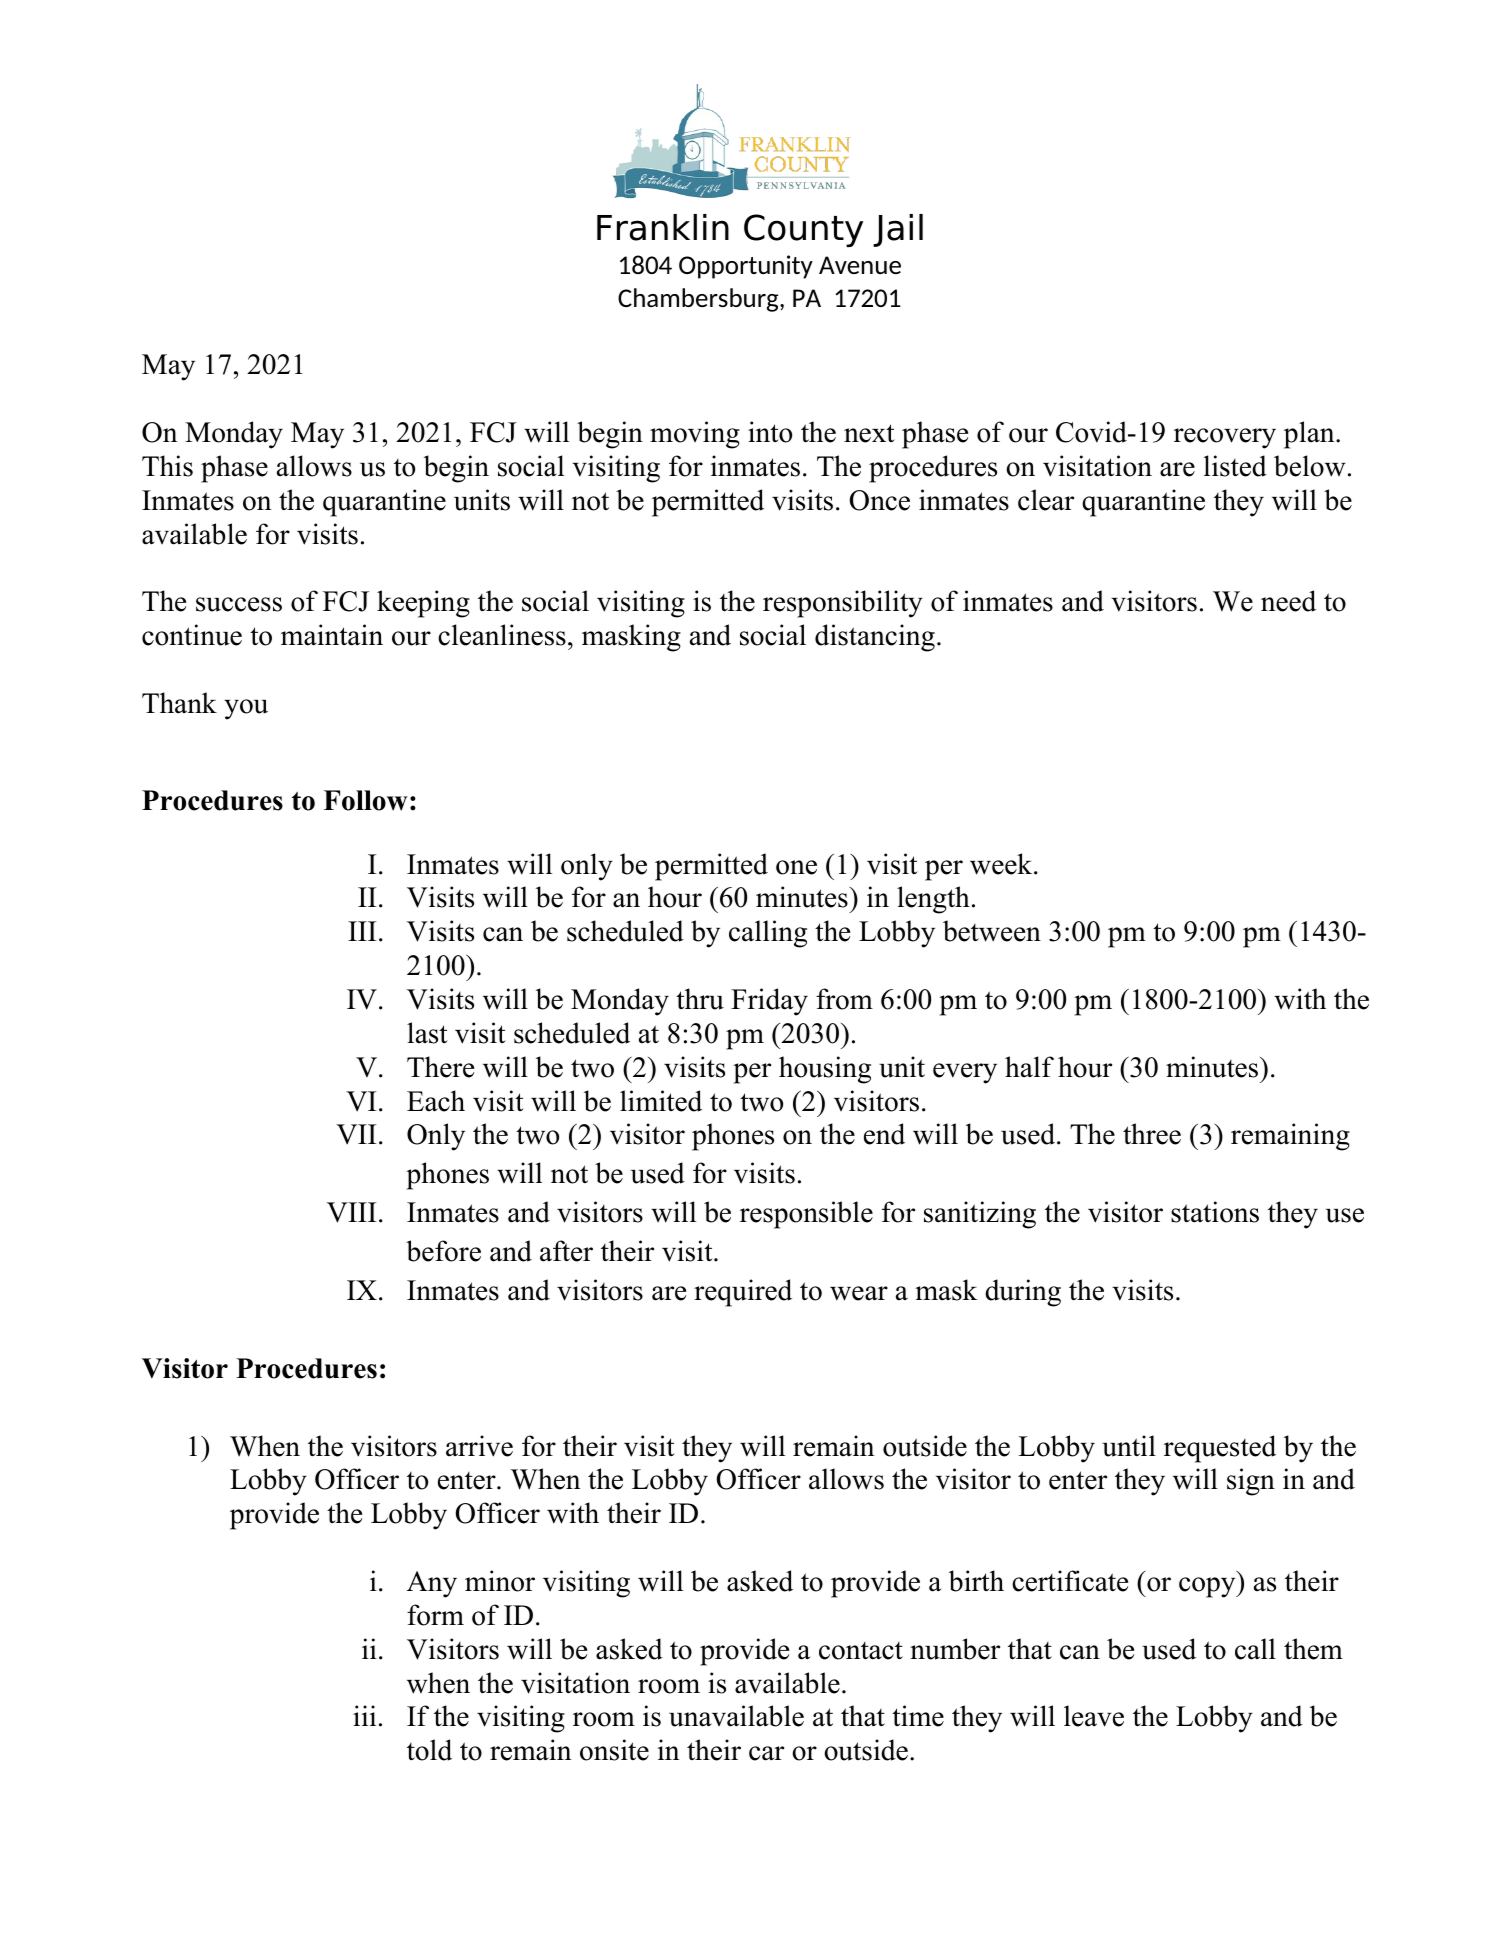 Image resolution: width=1502 pixels, height=1943 pixels. What do you see at coordinates (743, 1293) in the document?
I see `required` at bounding box center [743, 1293].
